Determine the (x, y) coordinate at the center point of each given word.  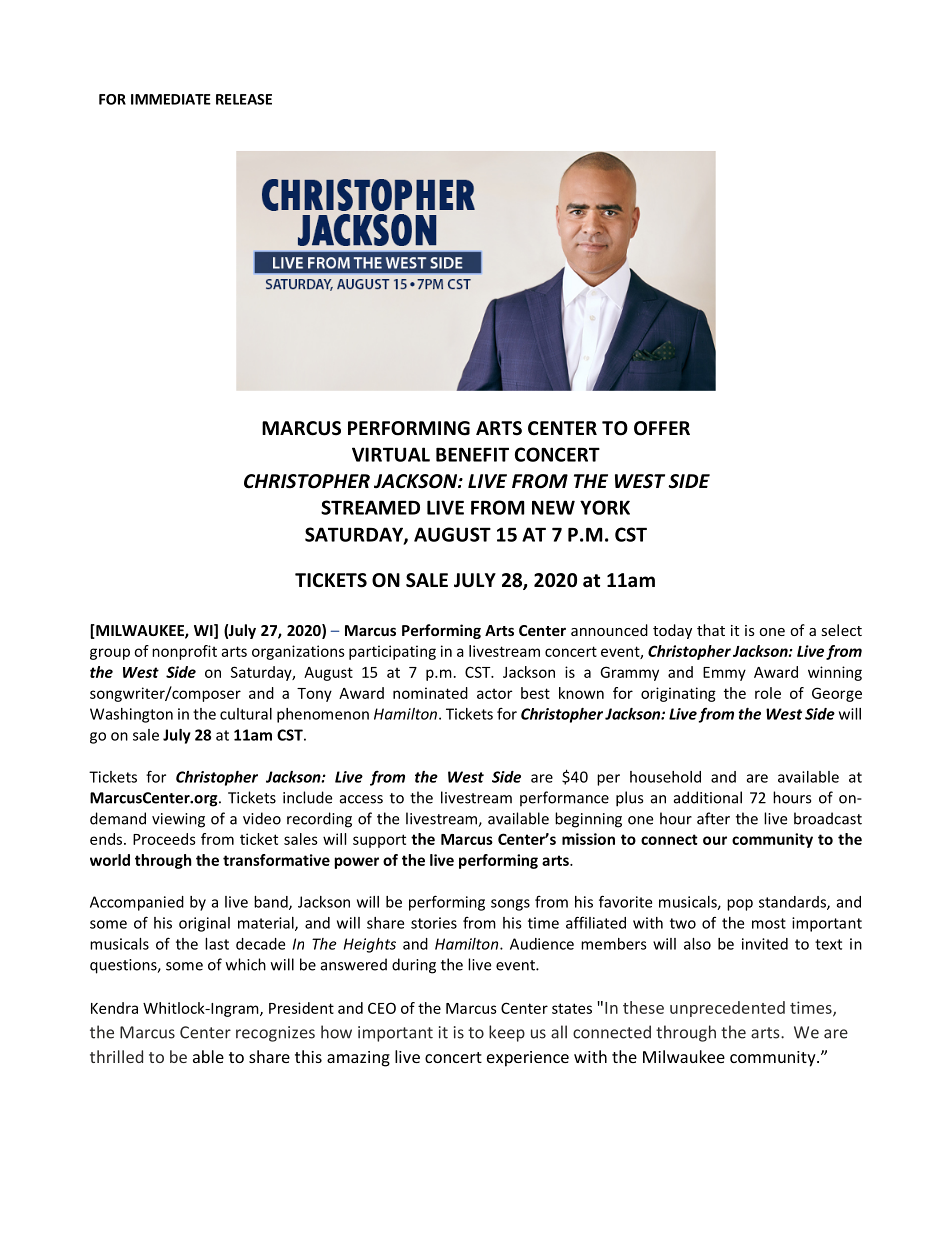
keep (507, 1033)
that (711, 630)
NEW (553, 507)
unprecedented (727, 1009)
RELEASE (244, 99)
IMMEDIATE (171, 99)
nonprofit (184, 652)
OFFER (662, 428)
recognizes (275, 1034)
